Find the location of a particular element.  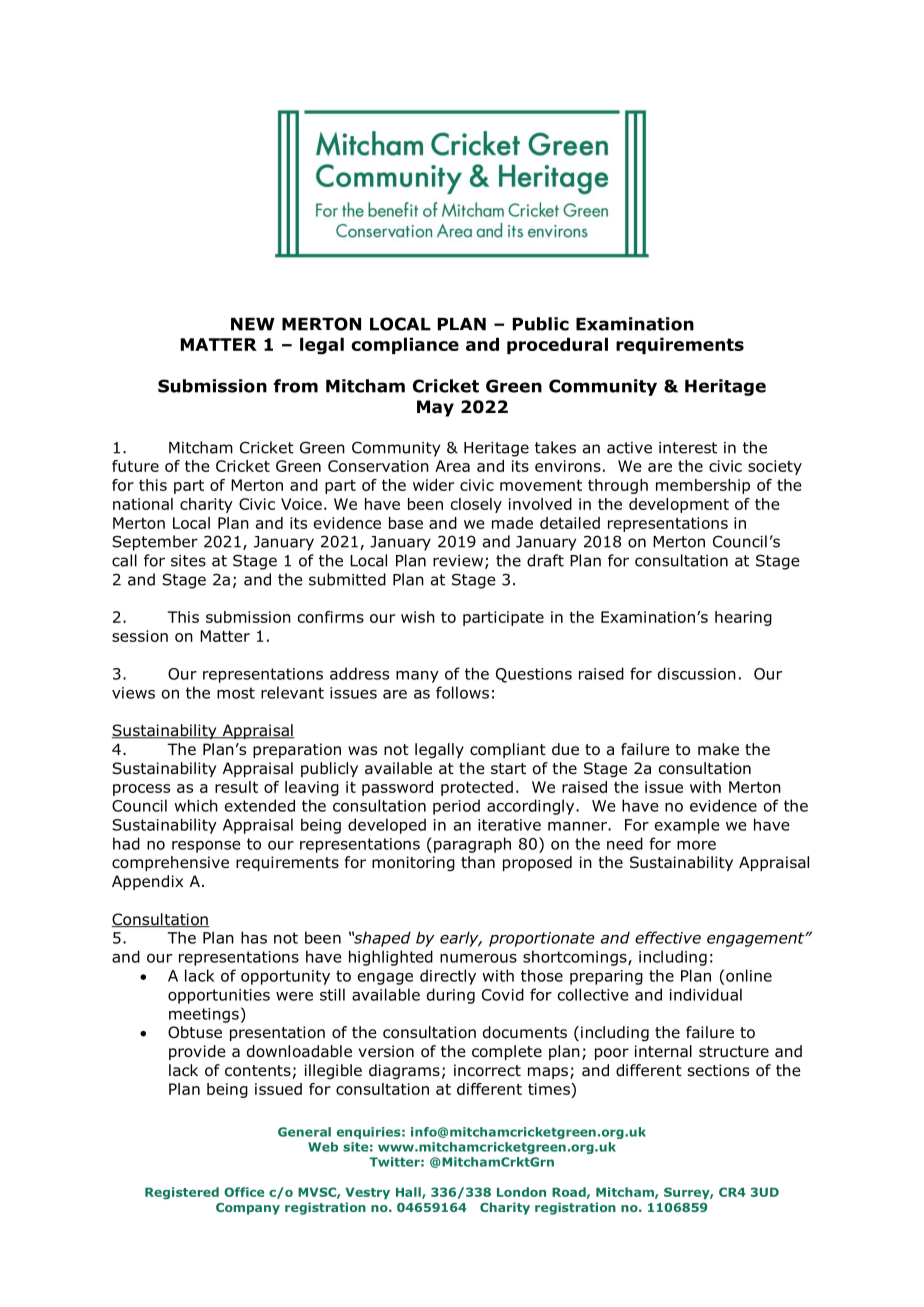

protected is located at coordinates (477, 788).
